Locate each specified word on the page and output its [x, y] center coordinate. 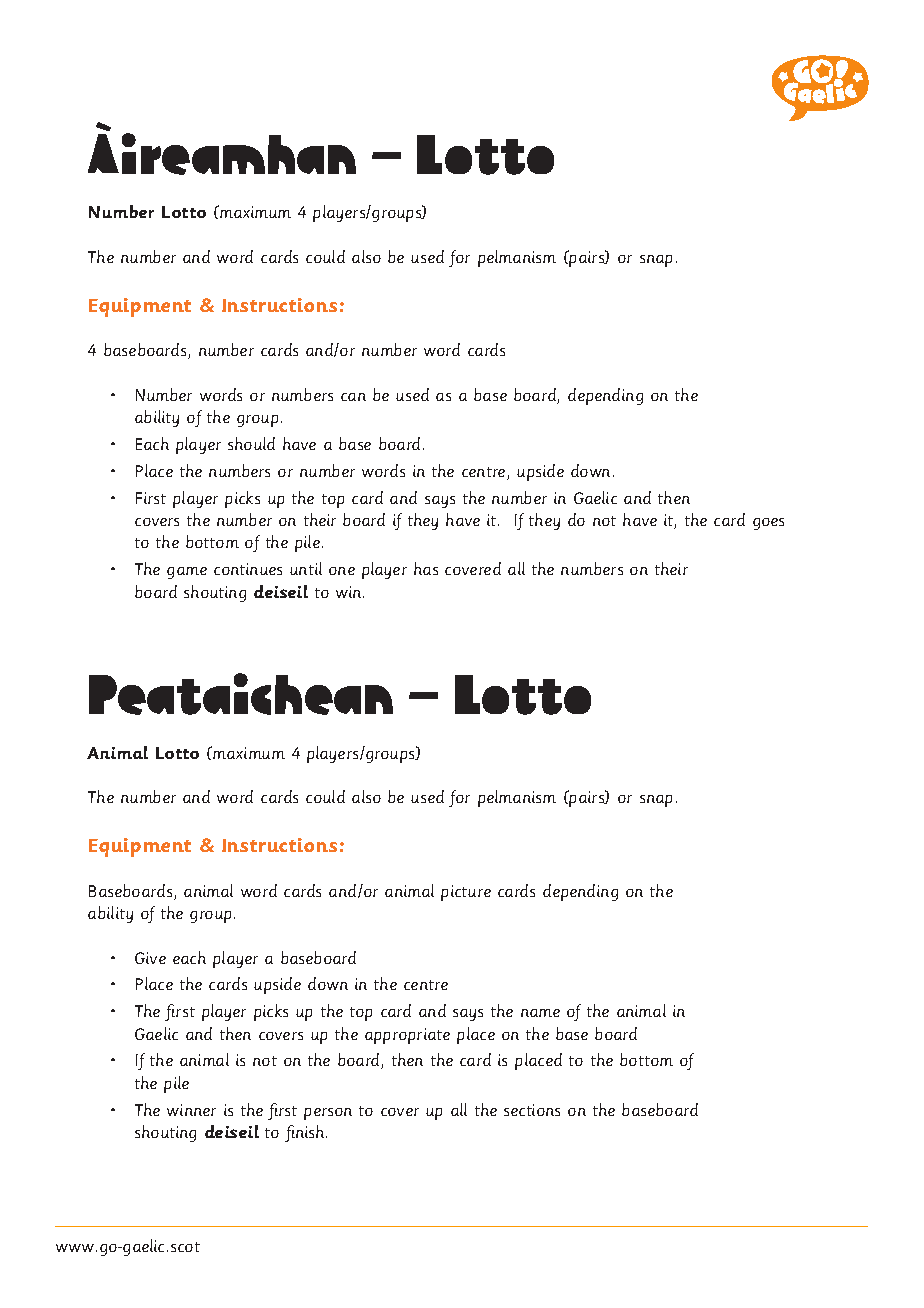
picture [466, 893]
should [251, 443]
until [306, 568]
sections [532, 1110]
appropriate [407, 1036]
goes [768, 524]
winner [191, 1110]
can [353, 397]
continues [248, 569]
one [342, 571]
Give [150, 958]
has [426, 568]
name [540, 1013]
